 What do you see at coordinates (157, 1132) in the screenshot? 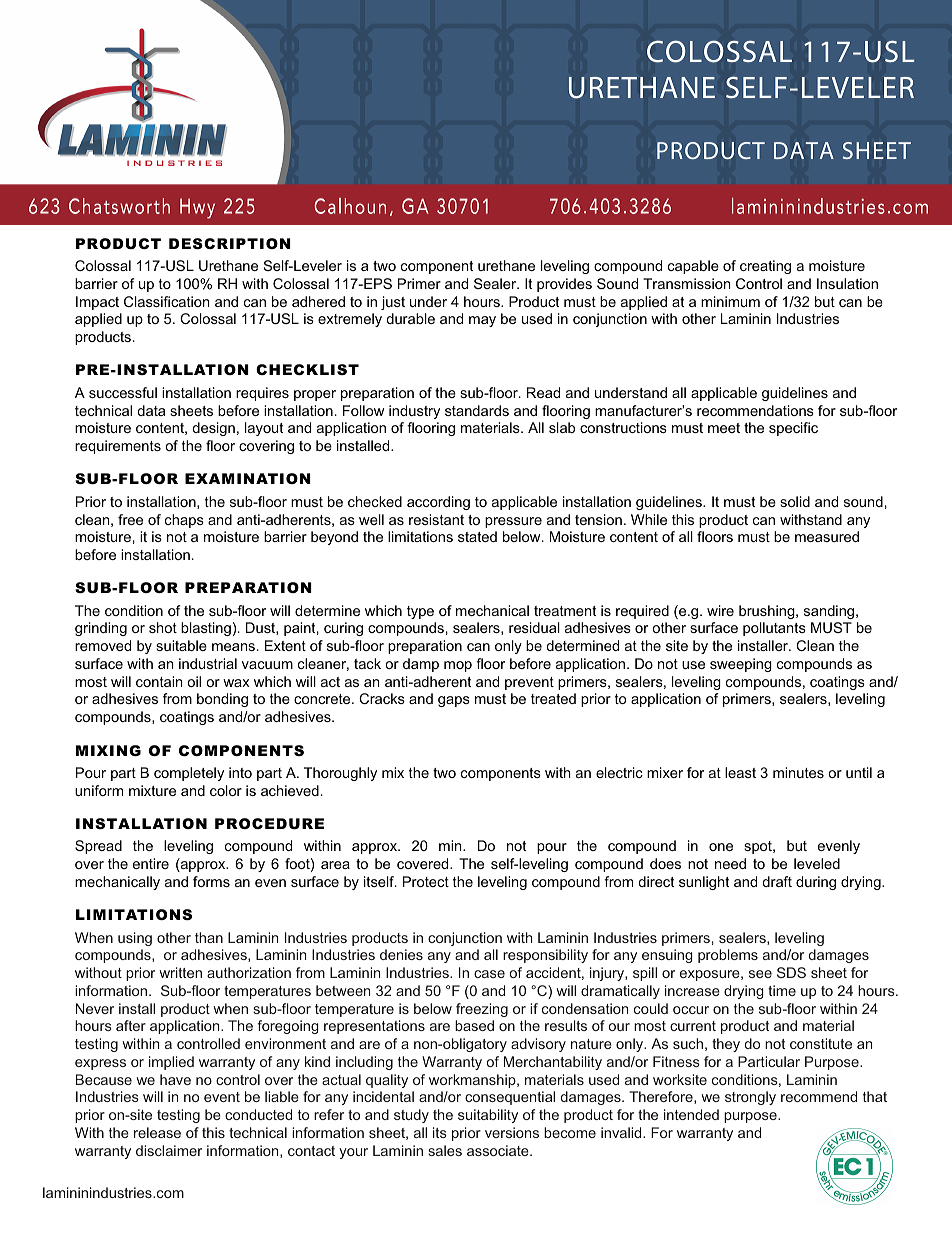
I see `release` at bounding box center [157, 1132].
